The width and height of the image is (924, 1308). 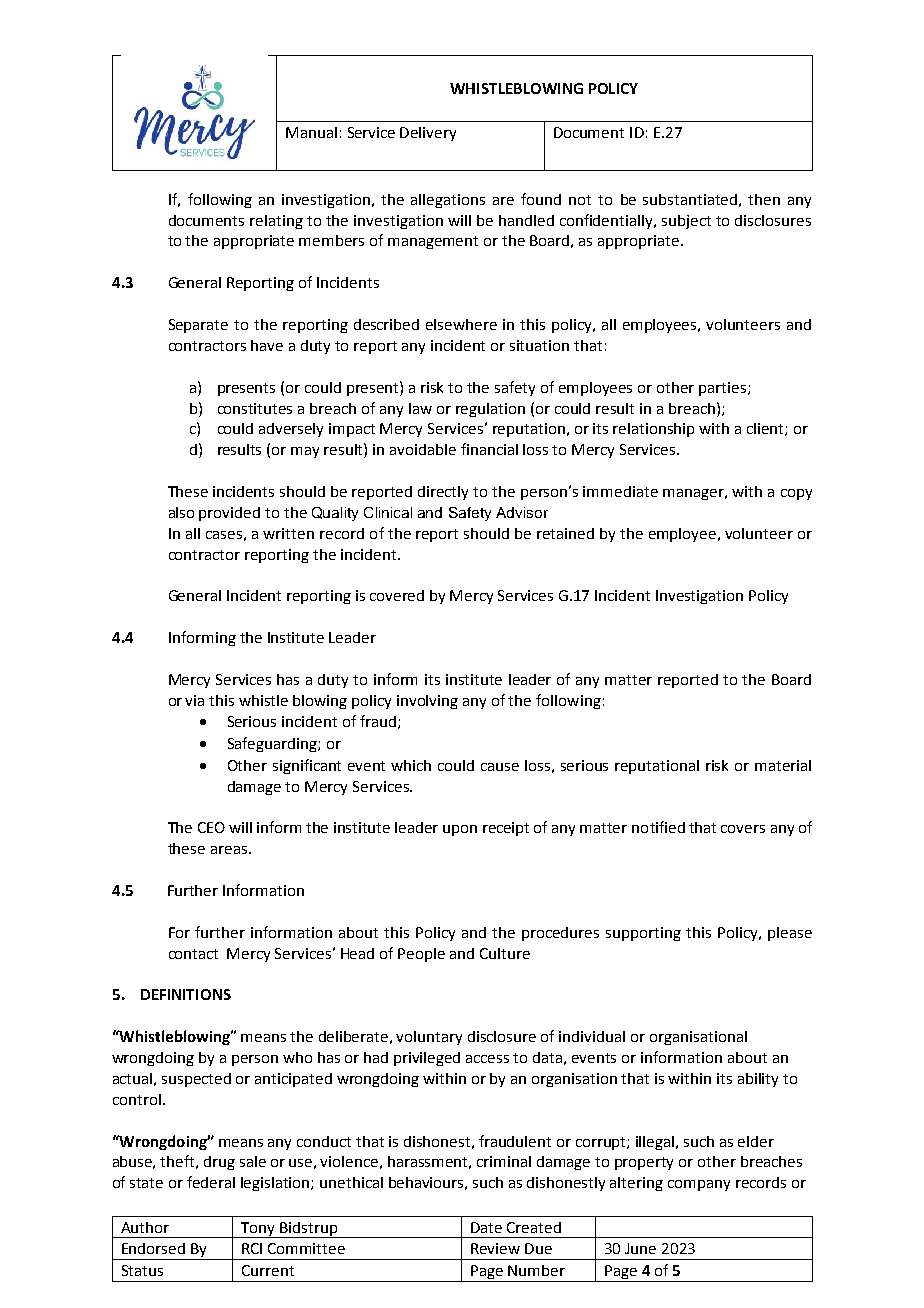 I want to click on financial, so click(x=489, y=449).
